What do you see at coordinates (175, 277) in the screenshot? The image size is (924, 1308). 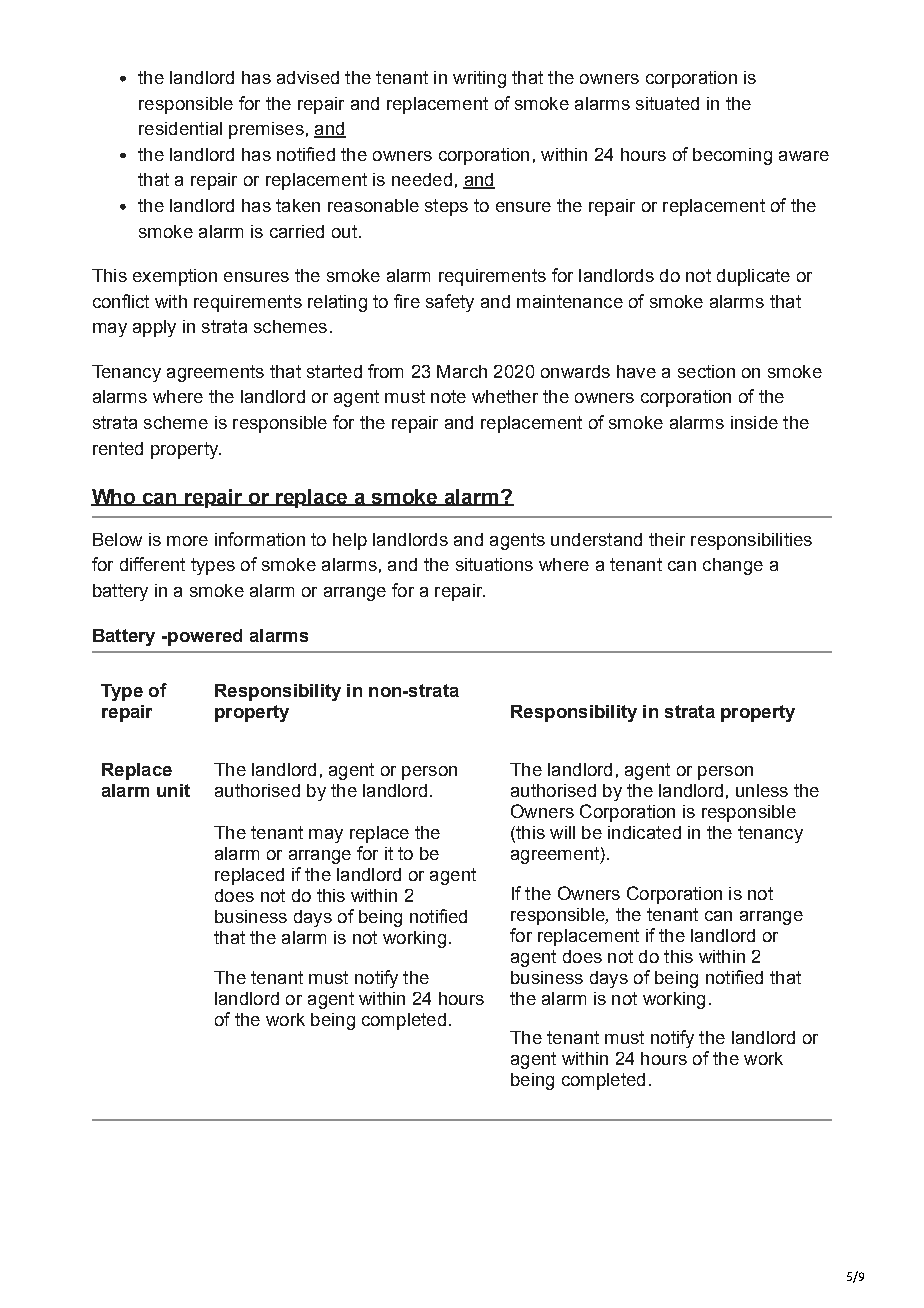 I see `exemption` at bounding box center [175, 277].
